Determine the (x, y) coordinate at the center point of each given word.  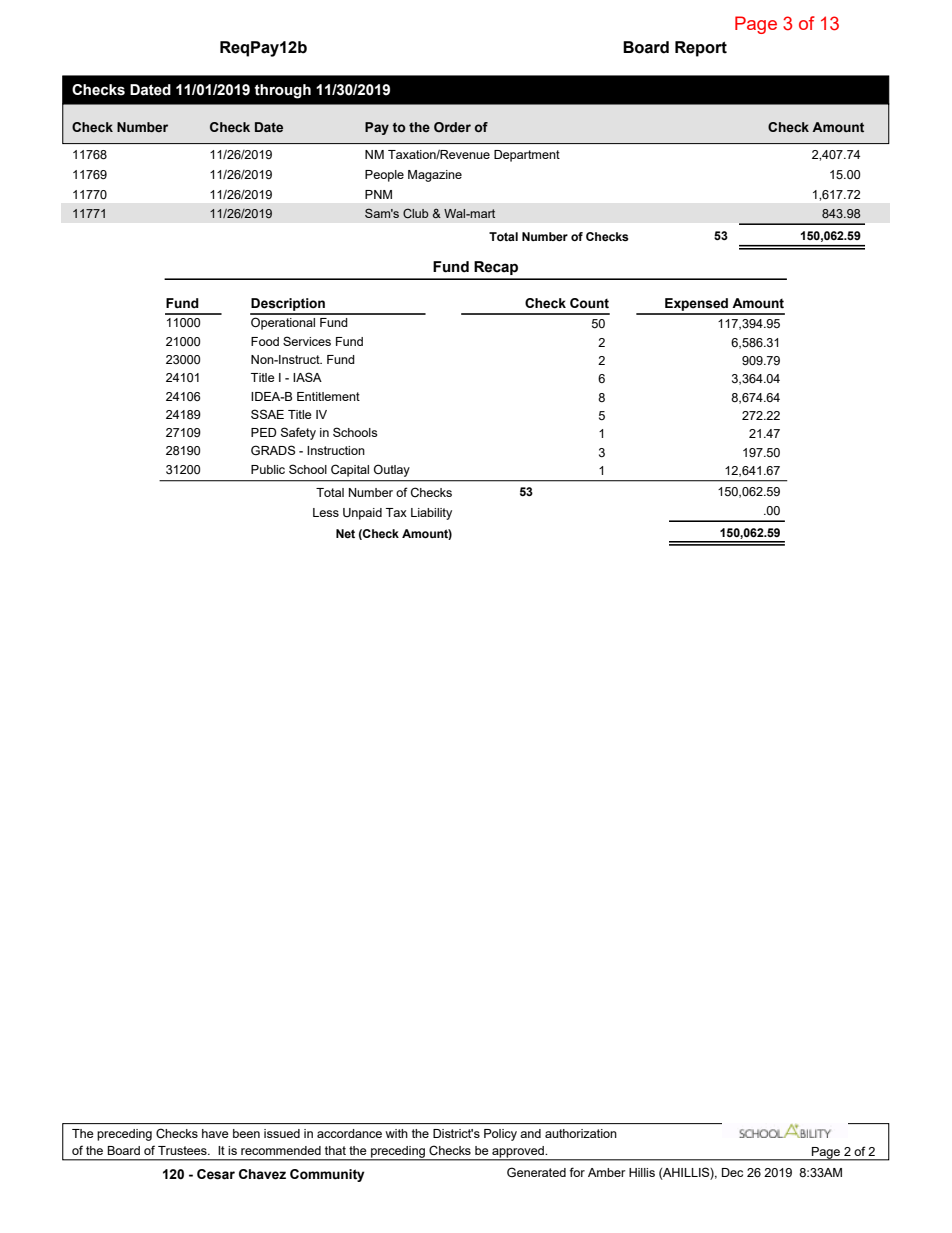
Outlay (392, 470)
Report (701, 49)
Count (589, 303)
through (282, 91)
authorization (581, 1133)
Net (345, 533)
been (246, 1133)
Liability (431, 514)
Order (452, 127)
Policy (500, 1135)
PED (264, 432)
